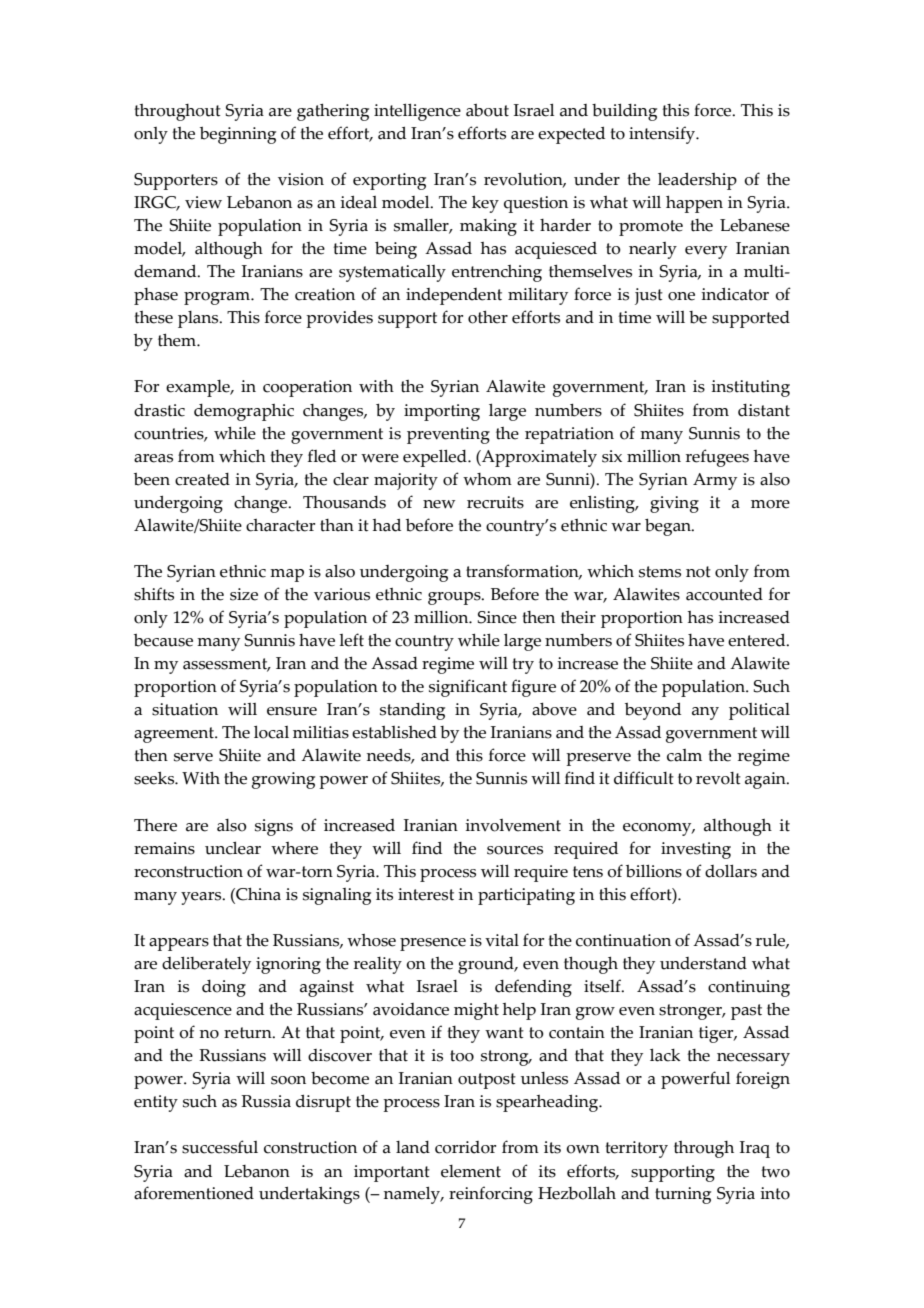 The image size is (924, 1308). What do you see at coordinates (220, 1147) in the screenshot?
I see `successful` at bounding box center [220, 1147].
